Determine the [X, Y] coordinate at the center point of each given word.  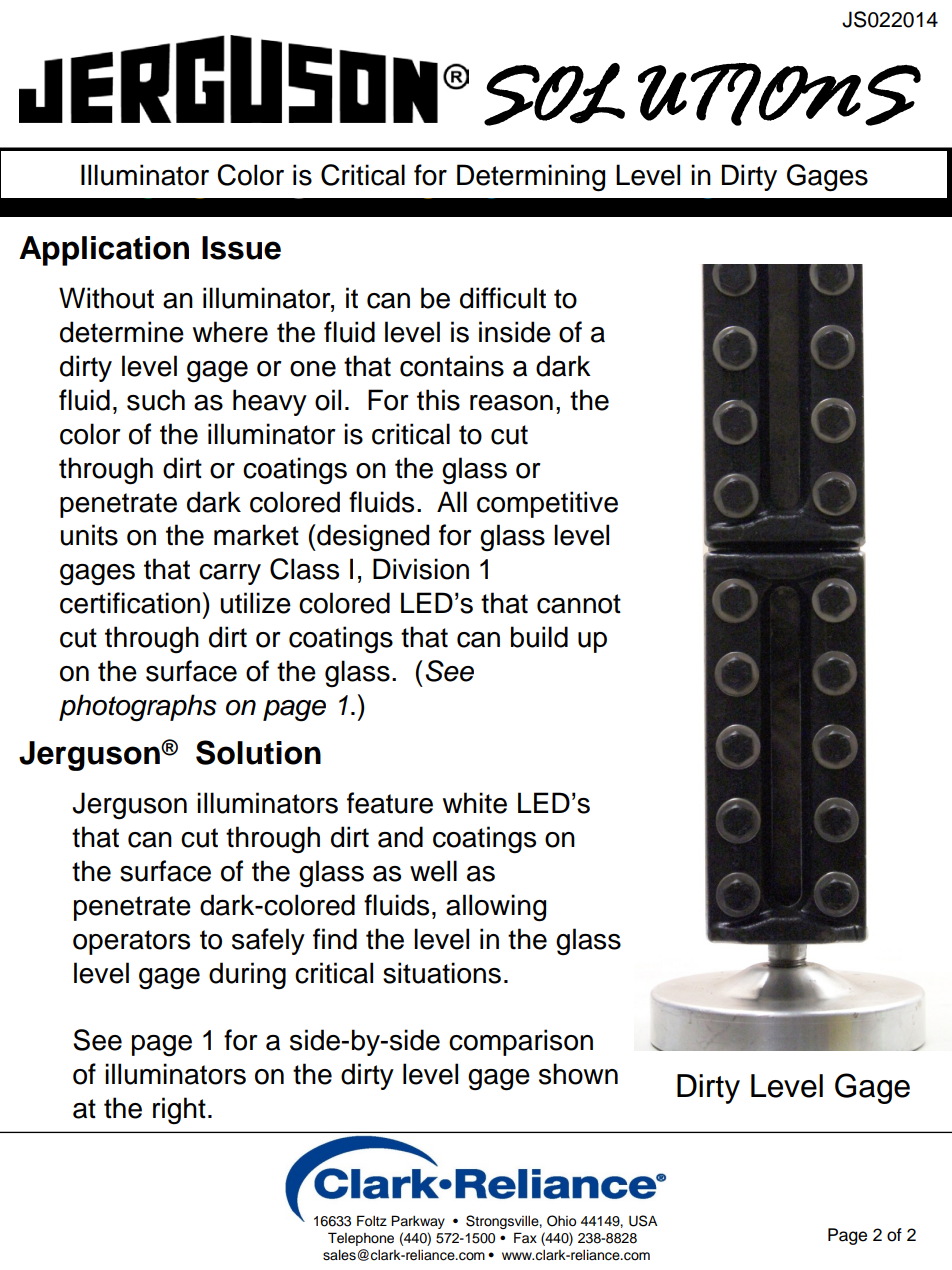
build [539, 637]
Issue [241, 248]
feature [390, 803]
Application [104, 251]
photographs [138, 708]
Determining [531, 178]
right [179, 1110]
